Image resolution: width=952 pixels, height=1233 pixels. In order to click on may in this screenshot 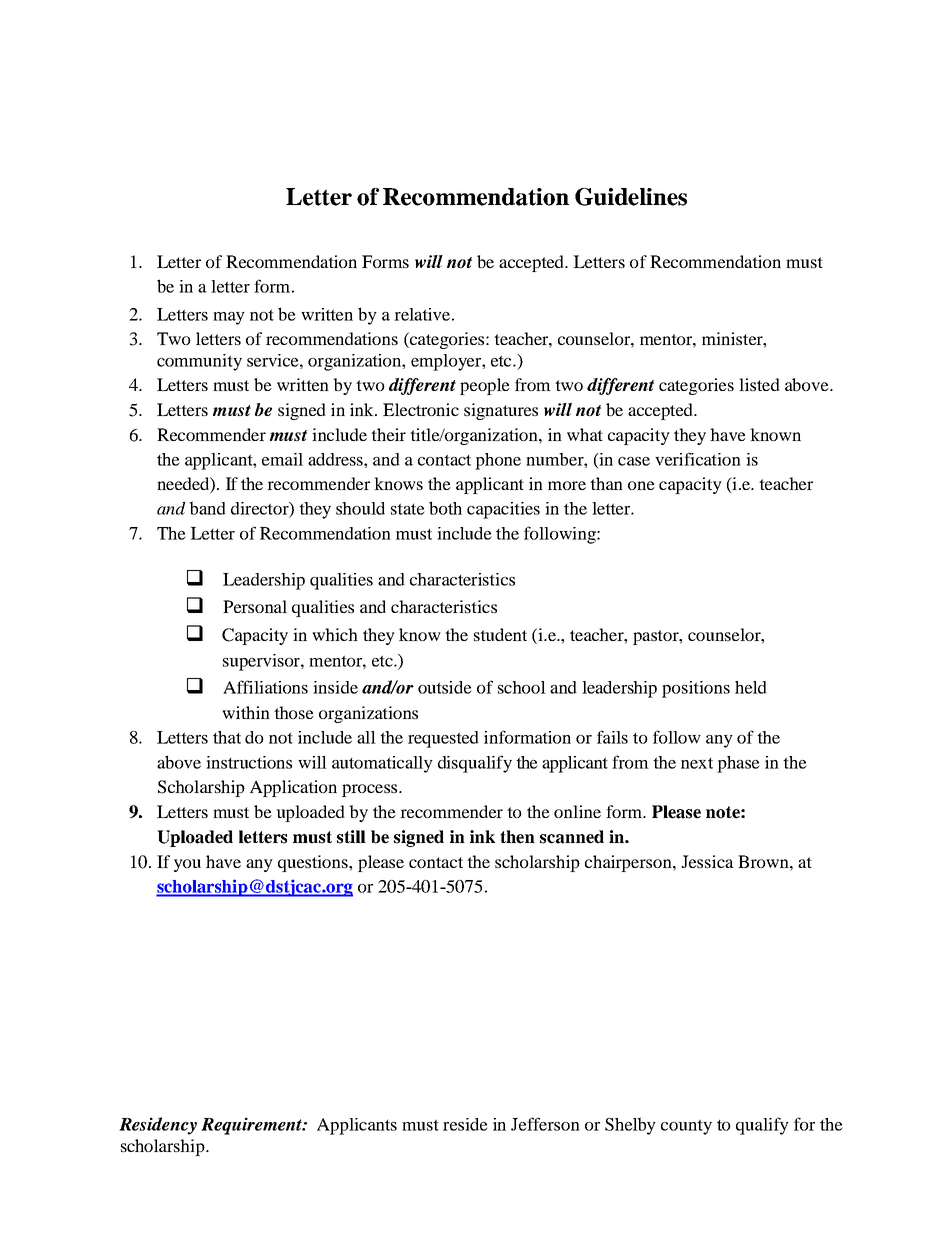, I will do `click(229, 318)`.
